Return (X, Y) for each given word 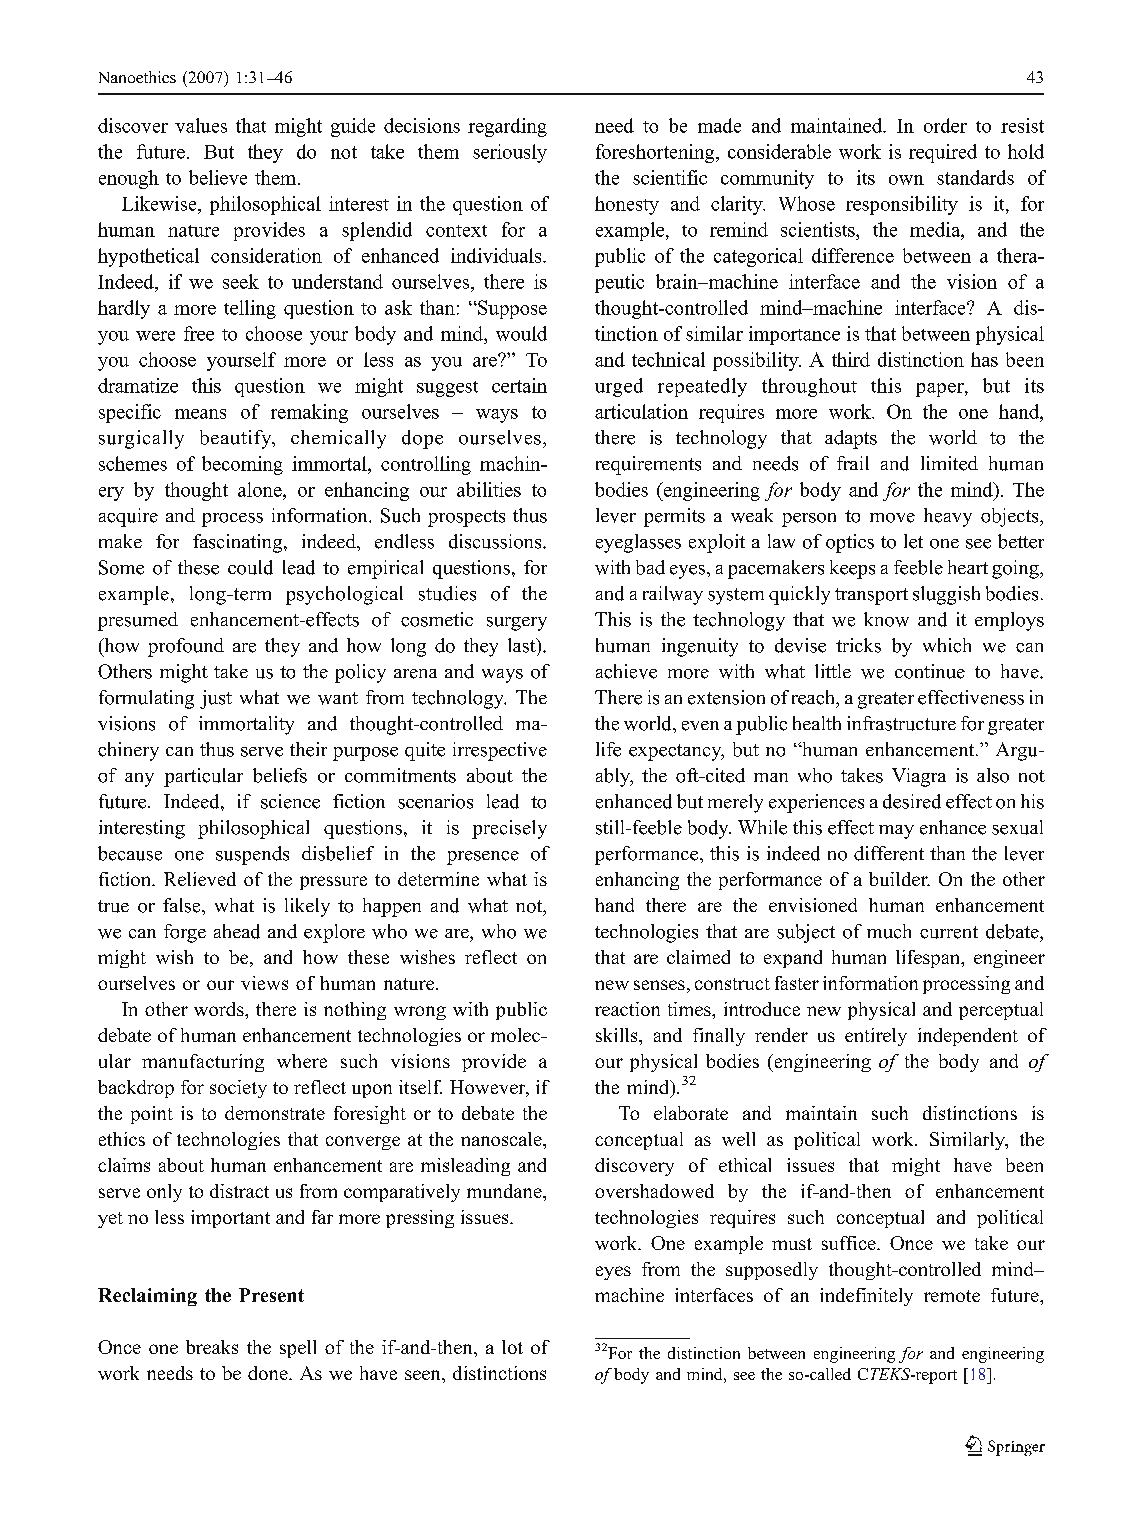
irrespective (500, 751)
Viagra (919, 777)
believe (218, 177)
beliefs (280, 775)
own (906, 180)
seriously (510, 153)
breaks (212, 1347)
